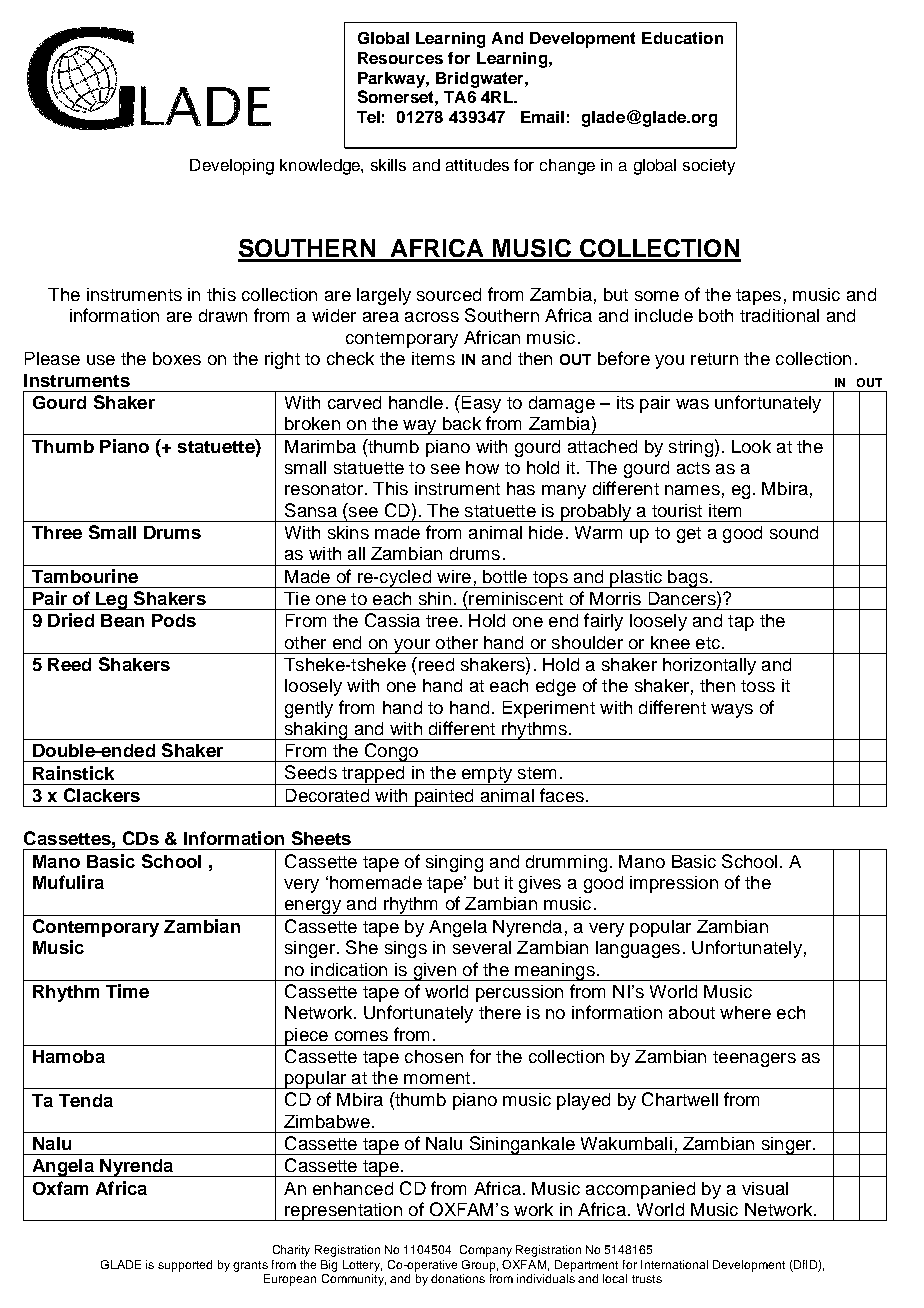 The height and width of the document is (1308, 924). What do you see at coordinates (185, 1266) in the document?
I see `supported` at bounding box center [185, 1266].
